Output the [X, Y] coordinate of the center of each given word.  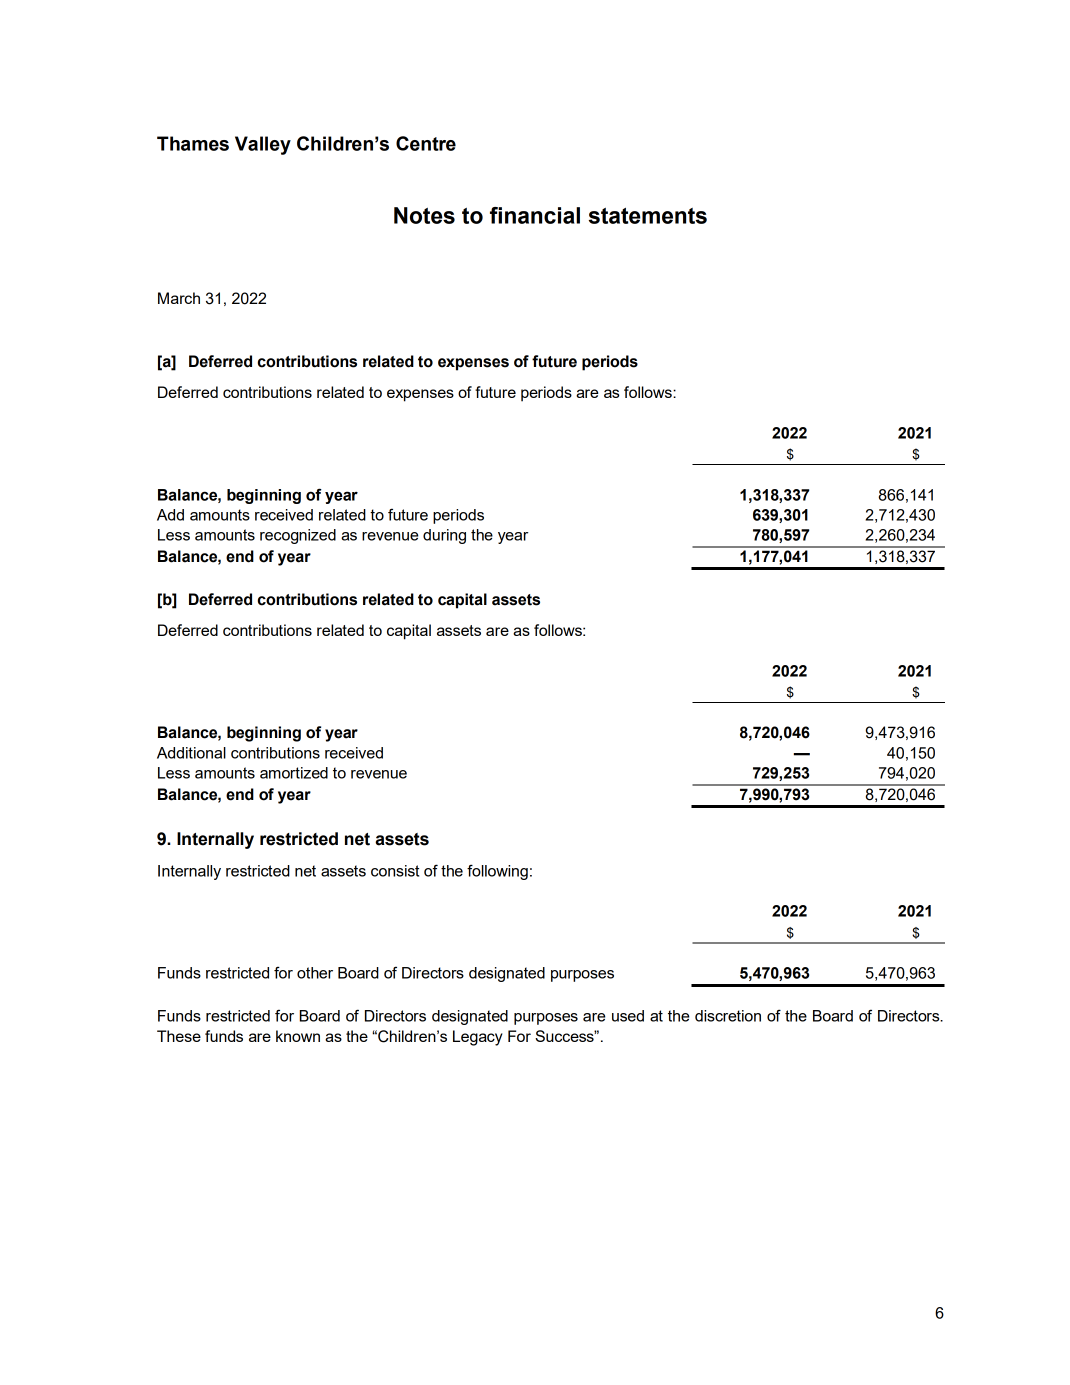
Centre [426, 143]
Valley [263, 145]
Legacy [478, 1038]
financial [535, 215]
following [497, 872]
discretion [728, 1016]
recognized [298, 536]
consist [395, 871]
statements [648, 216]
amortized [294, 773]
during [444, 536]
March [179, 298]
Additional [191, 753]
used [628, 1016]
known [298, 1036]
